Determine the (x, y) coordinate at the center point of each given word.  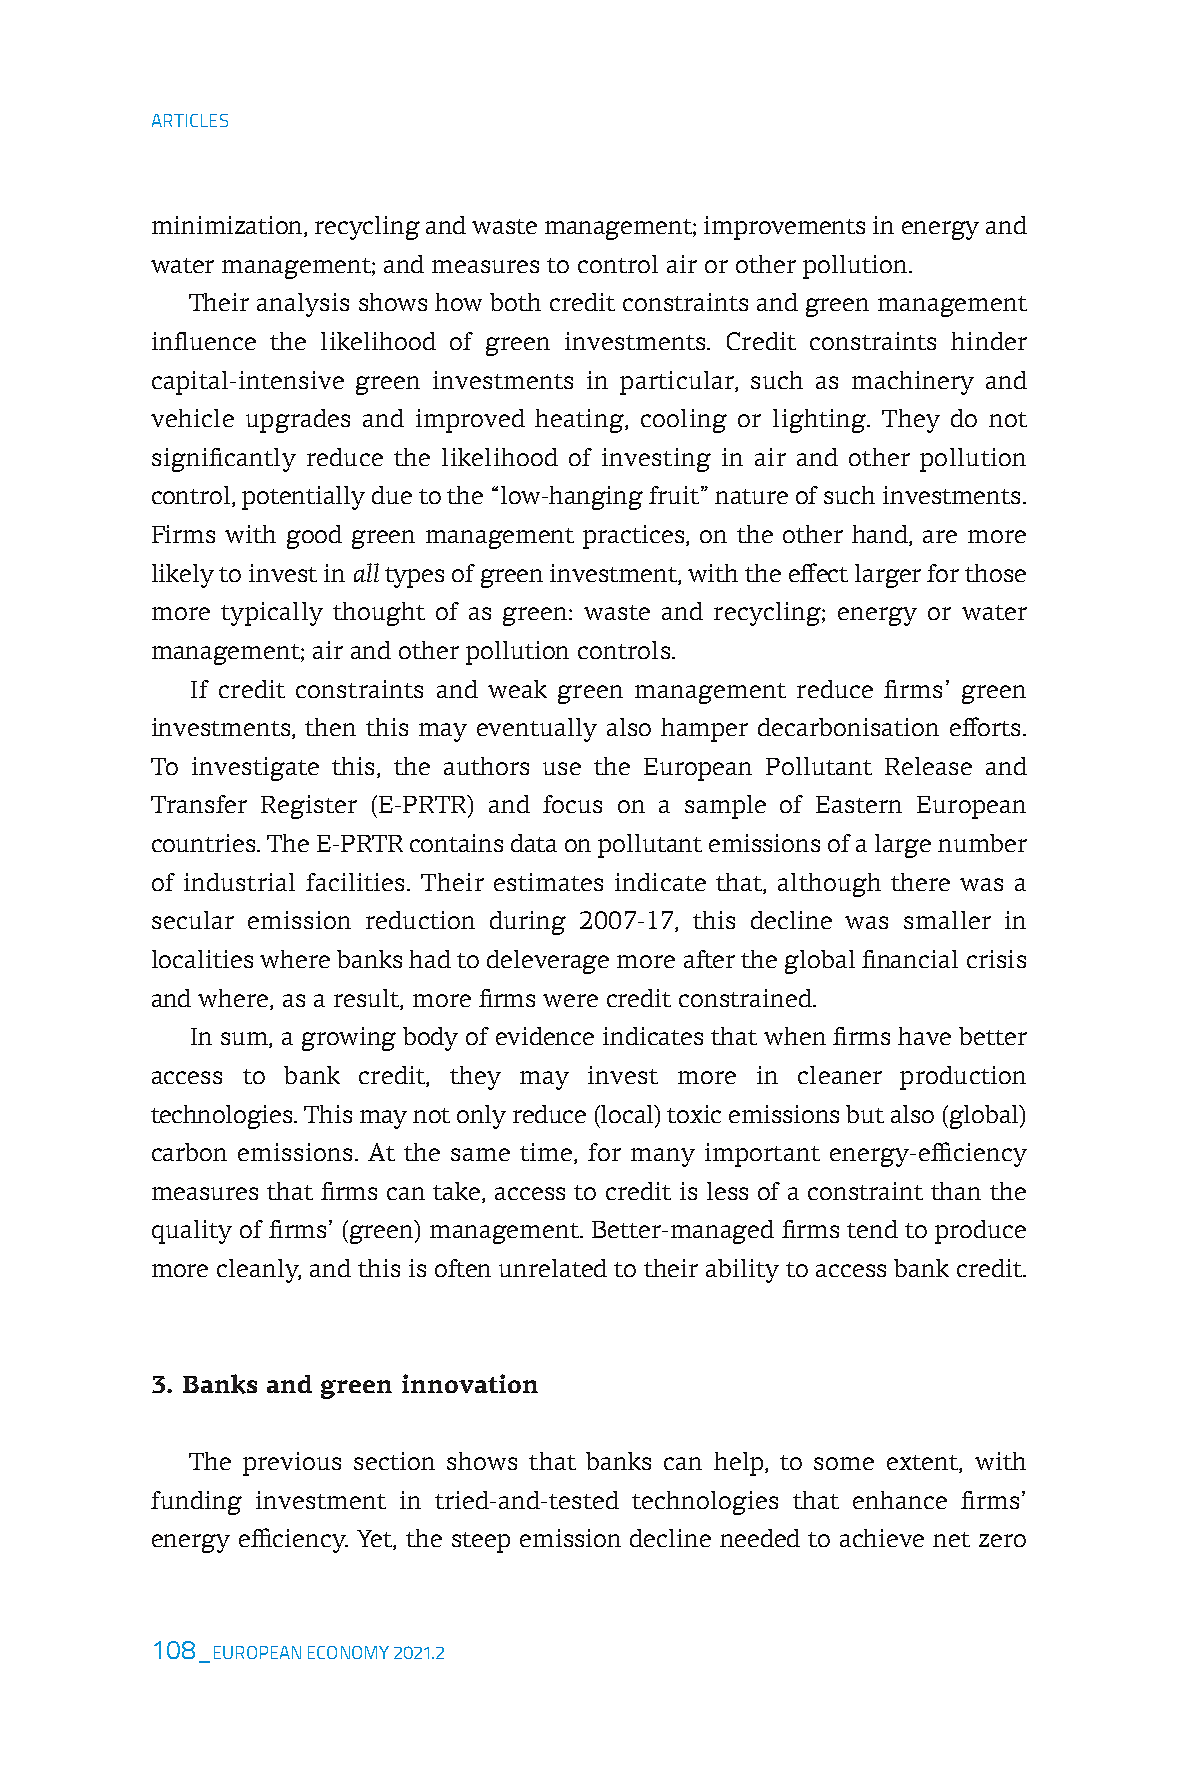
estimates (548, 882)
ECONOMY (348, 1652)
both (515, 302)
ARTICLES (190, 120)
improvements (784, 228)
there (920, 882)
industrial (239, 882)
